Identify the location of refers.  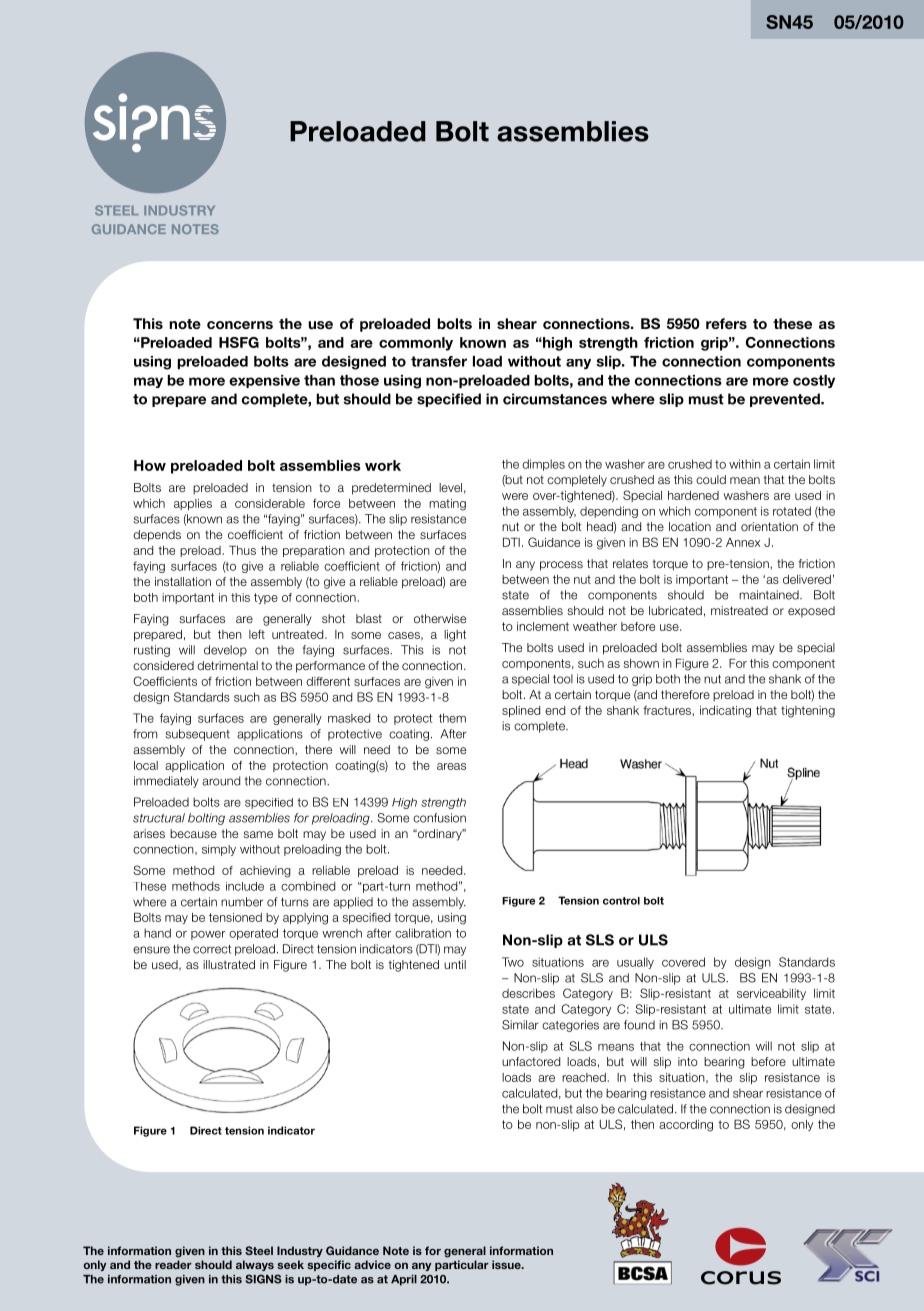
(726, 323).
